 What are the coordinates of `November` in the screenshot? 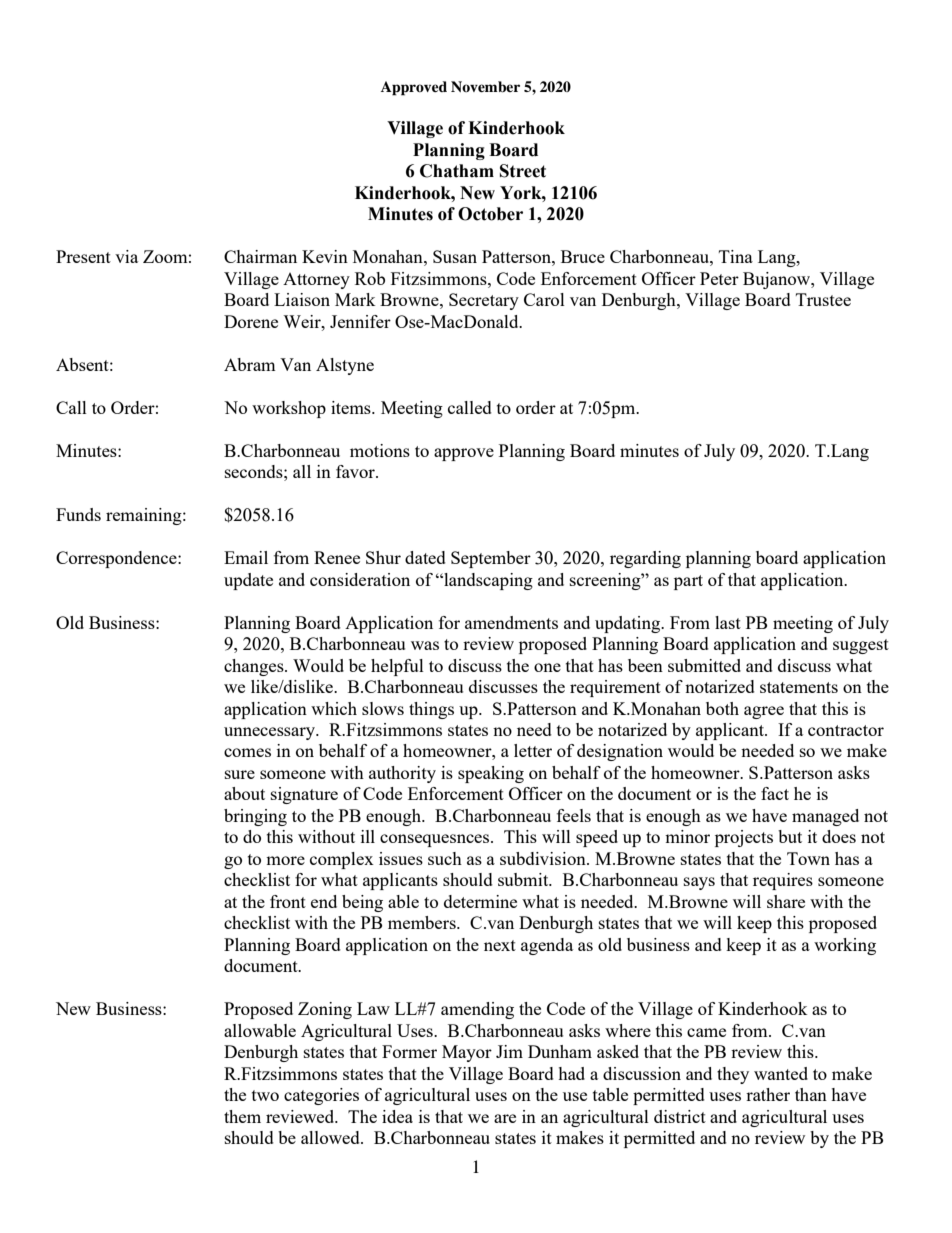 It's located at (485, 87).
